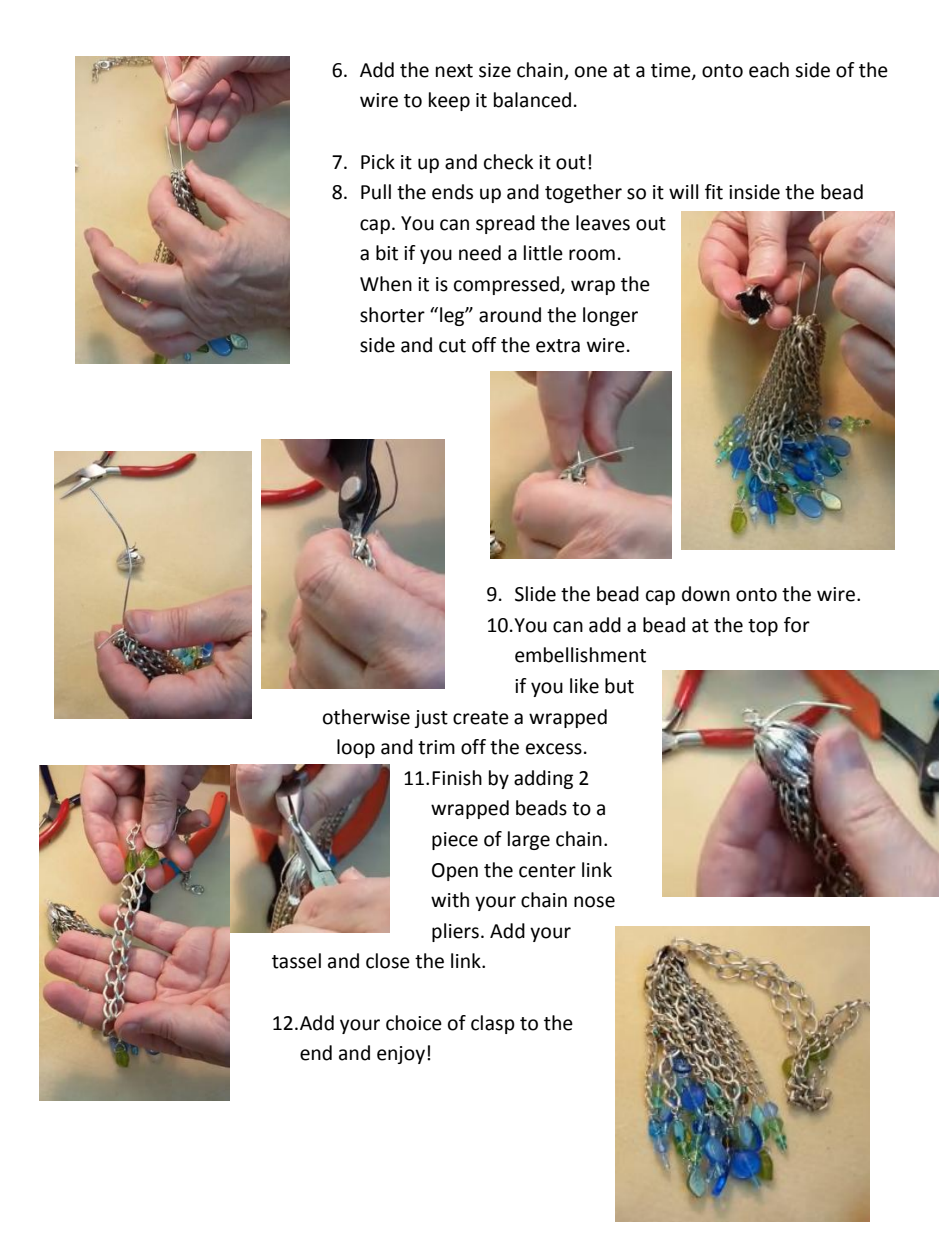 Image resolution: width=952 pixels, height=1233 pixels. Describe the element at coordinates (401, 1055) in the screenshot. I see `enjoy` at that location.
